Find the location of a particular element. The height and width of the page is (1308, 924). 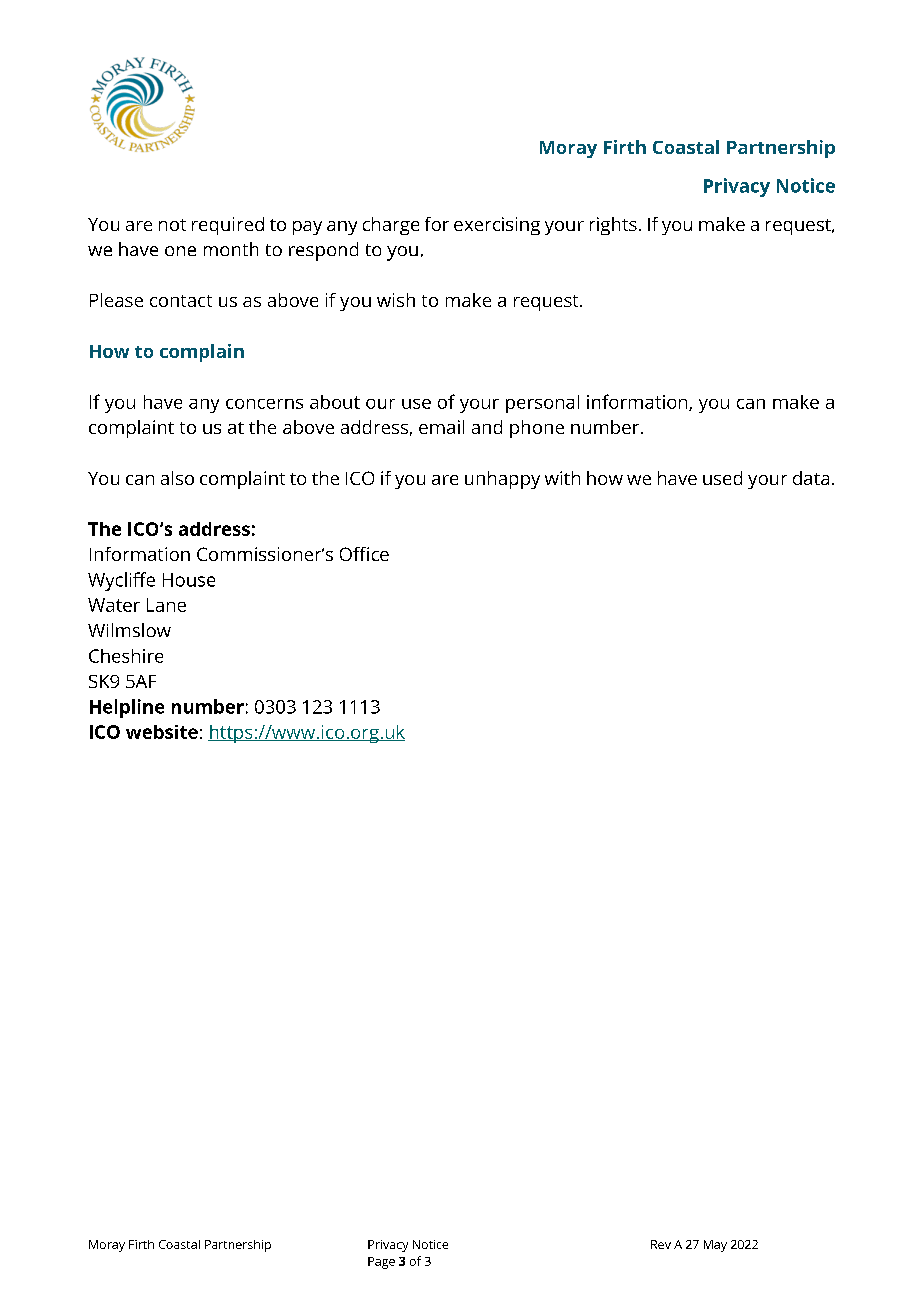

Page is located at coordinates (381, 1263).
